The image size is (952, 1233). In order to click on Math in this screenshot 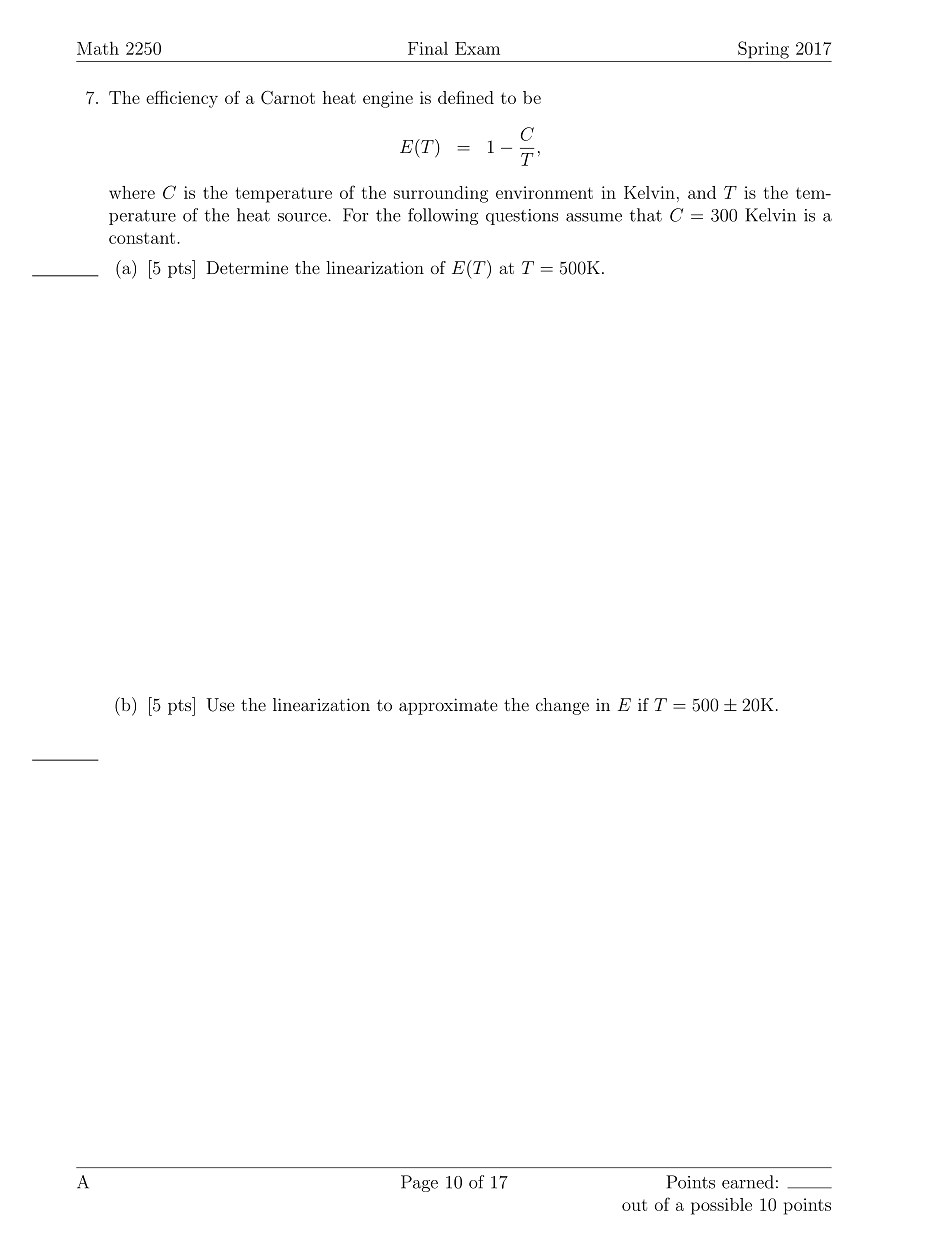, I will do `click(98, 48)`.
